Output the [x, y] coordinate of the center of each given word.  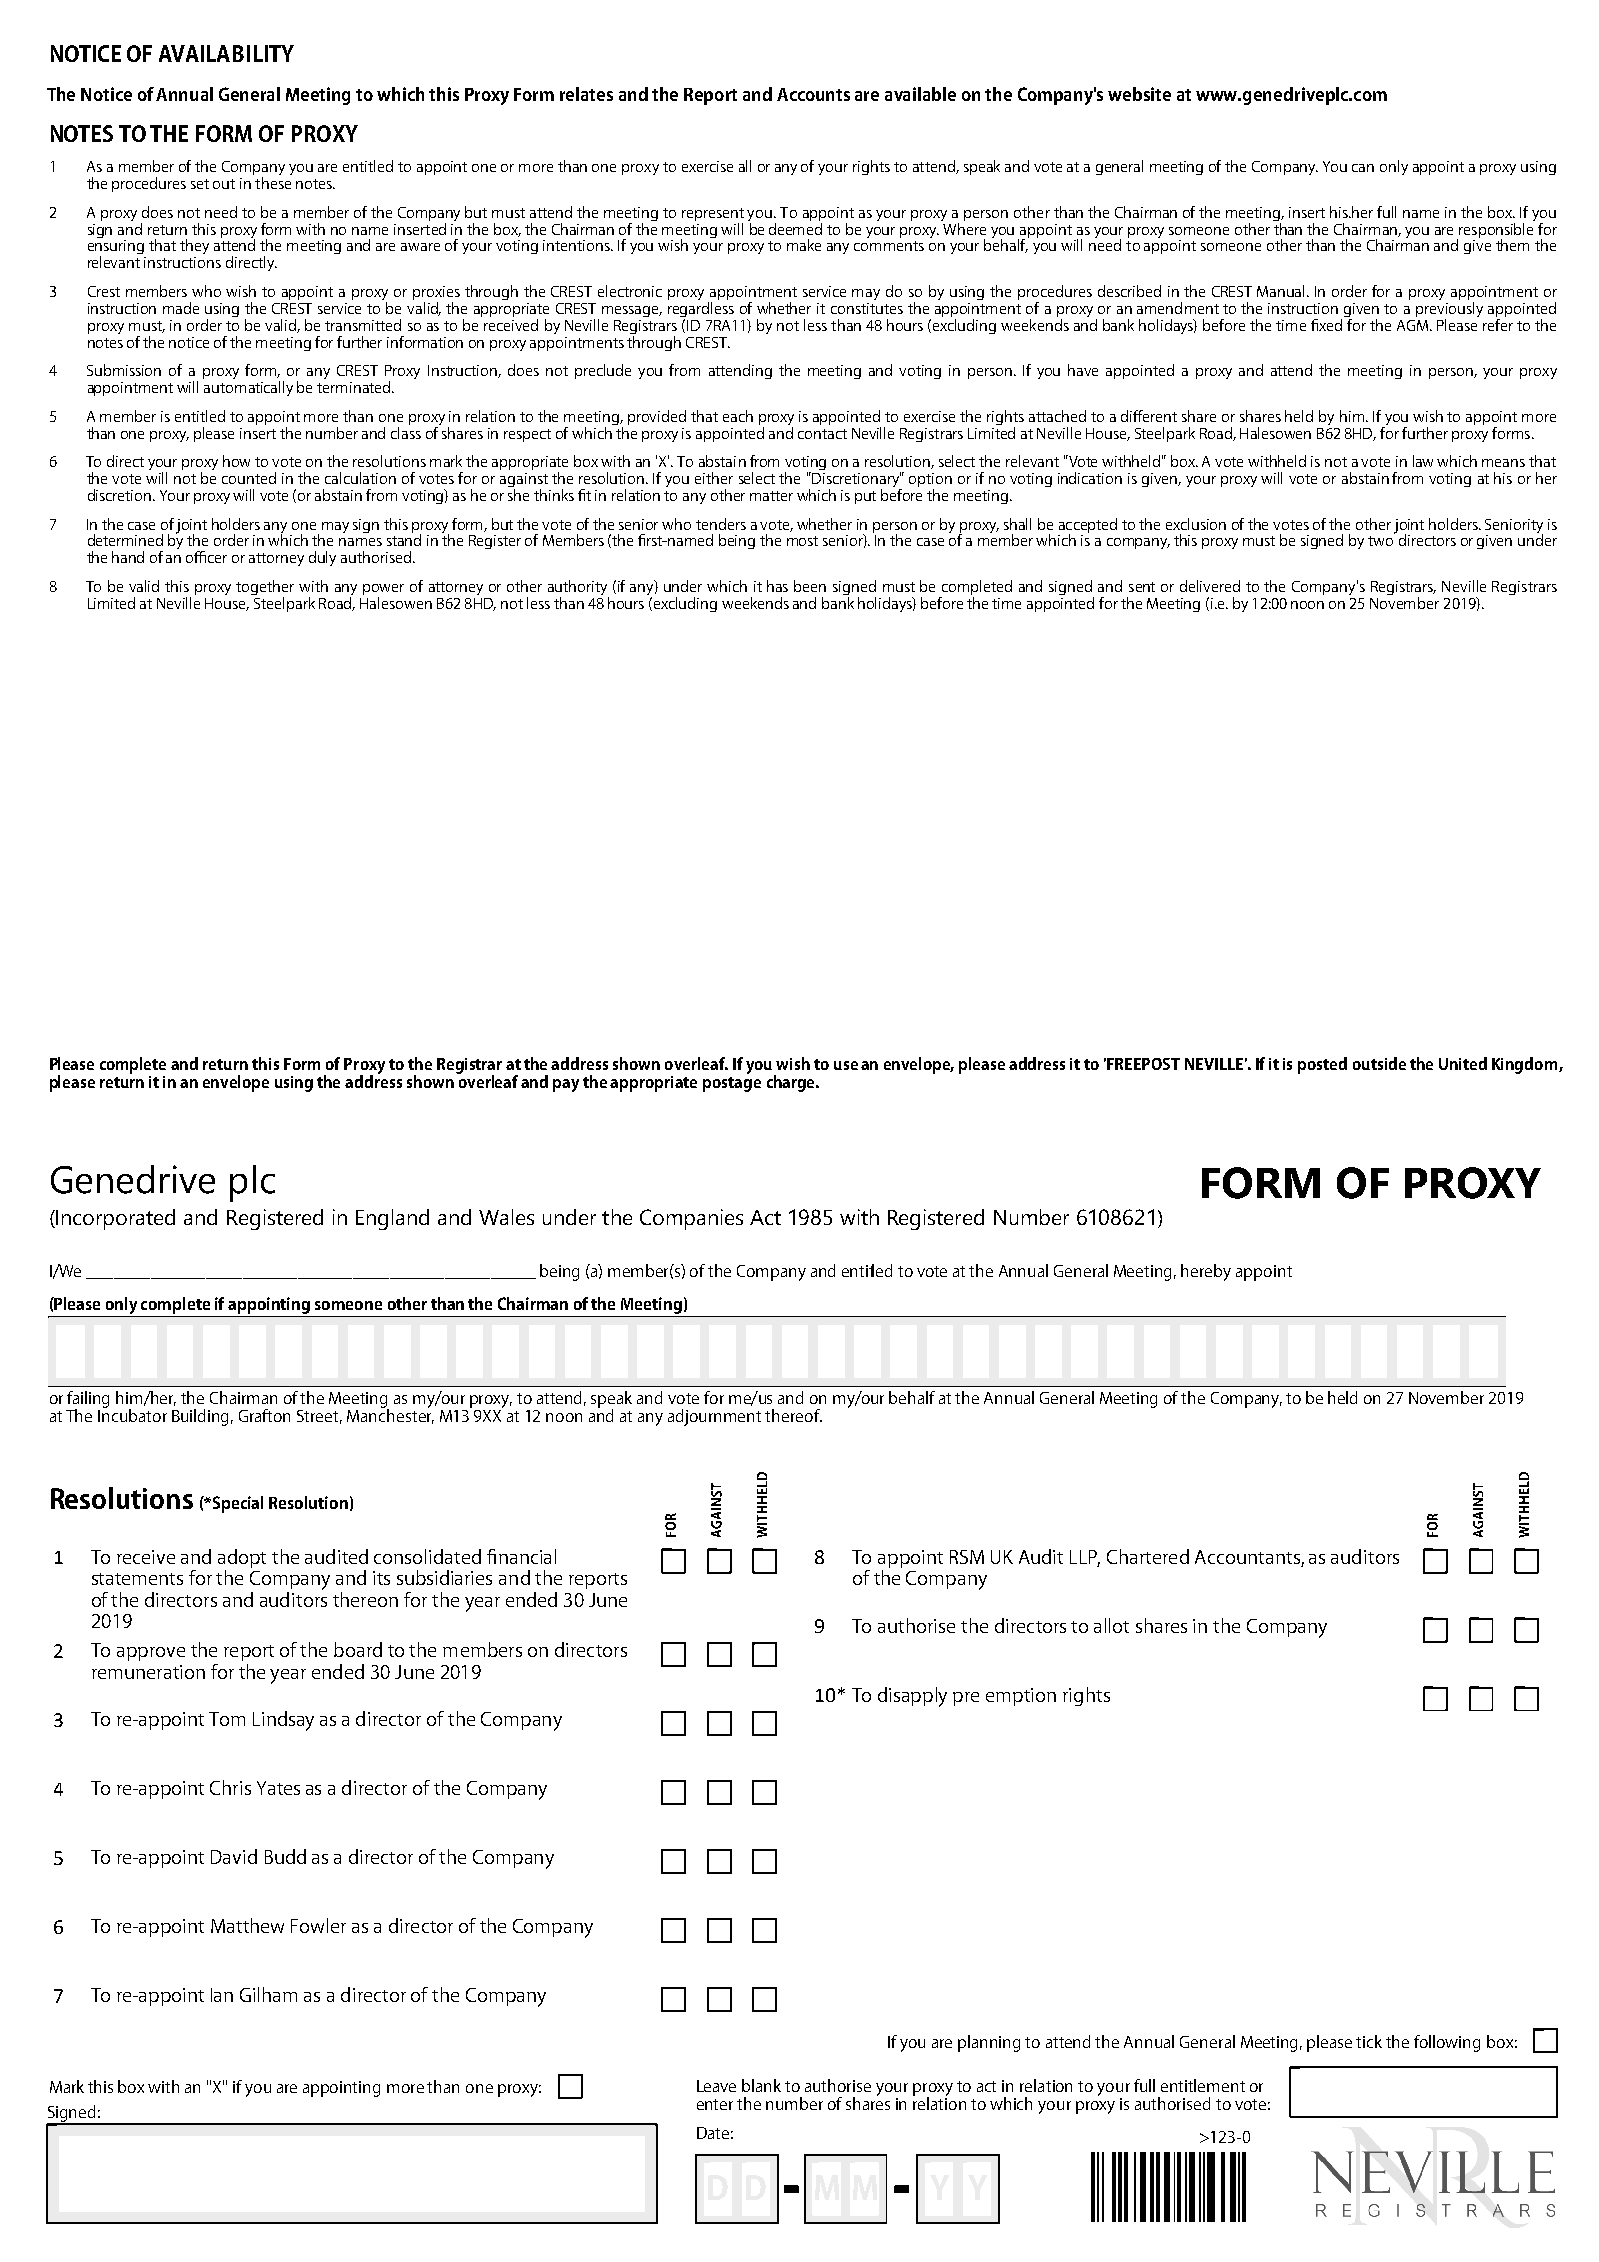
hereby [1206, 1272]
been [810, 586]
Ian [222, 1995]
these [273, 183]
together [265, 589]
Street [319, 1417]
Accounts [813, 94]
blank [761, 2085]
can [1363, 168]
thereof [793, 1415]
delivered [1210, 586]
